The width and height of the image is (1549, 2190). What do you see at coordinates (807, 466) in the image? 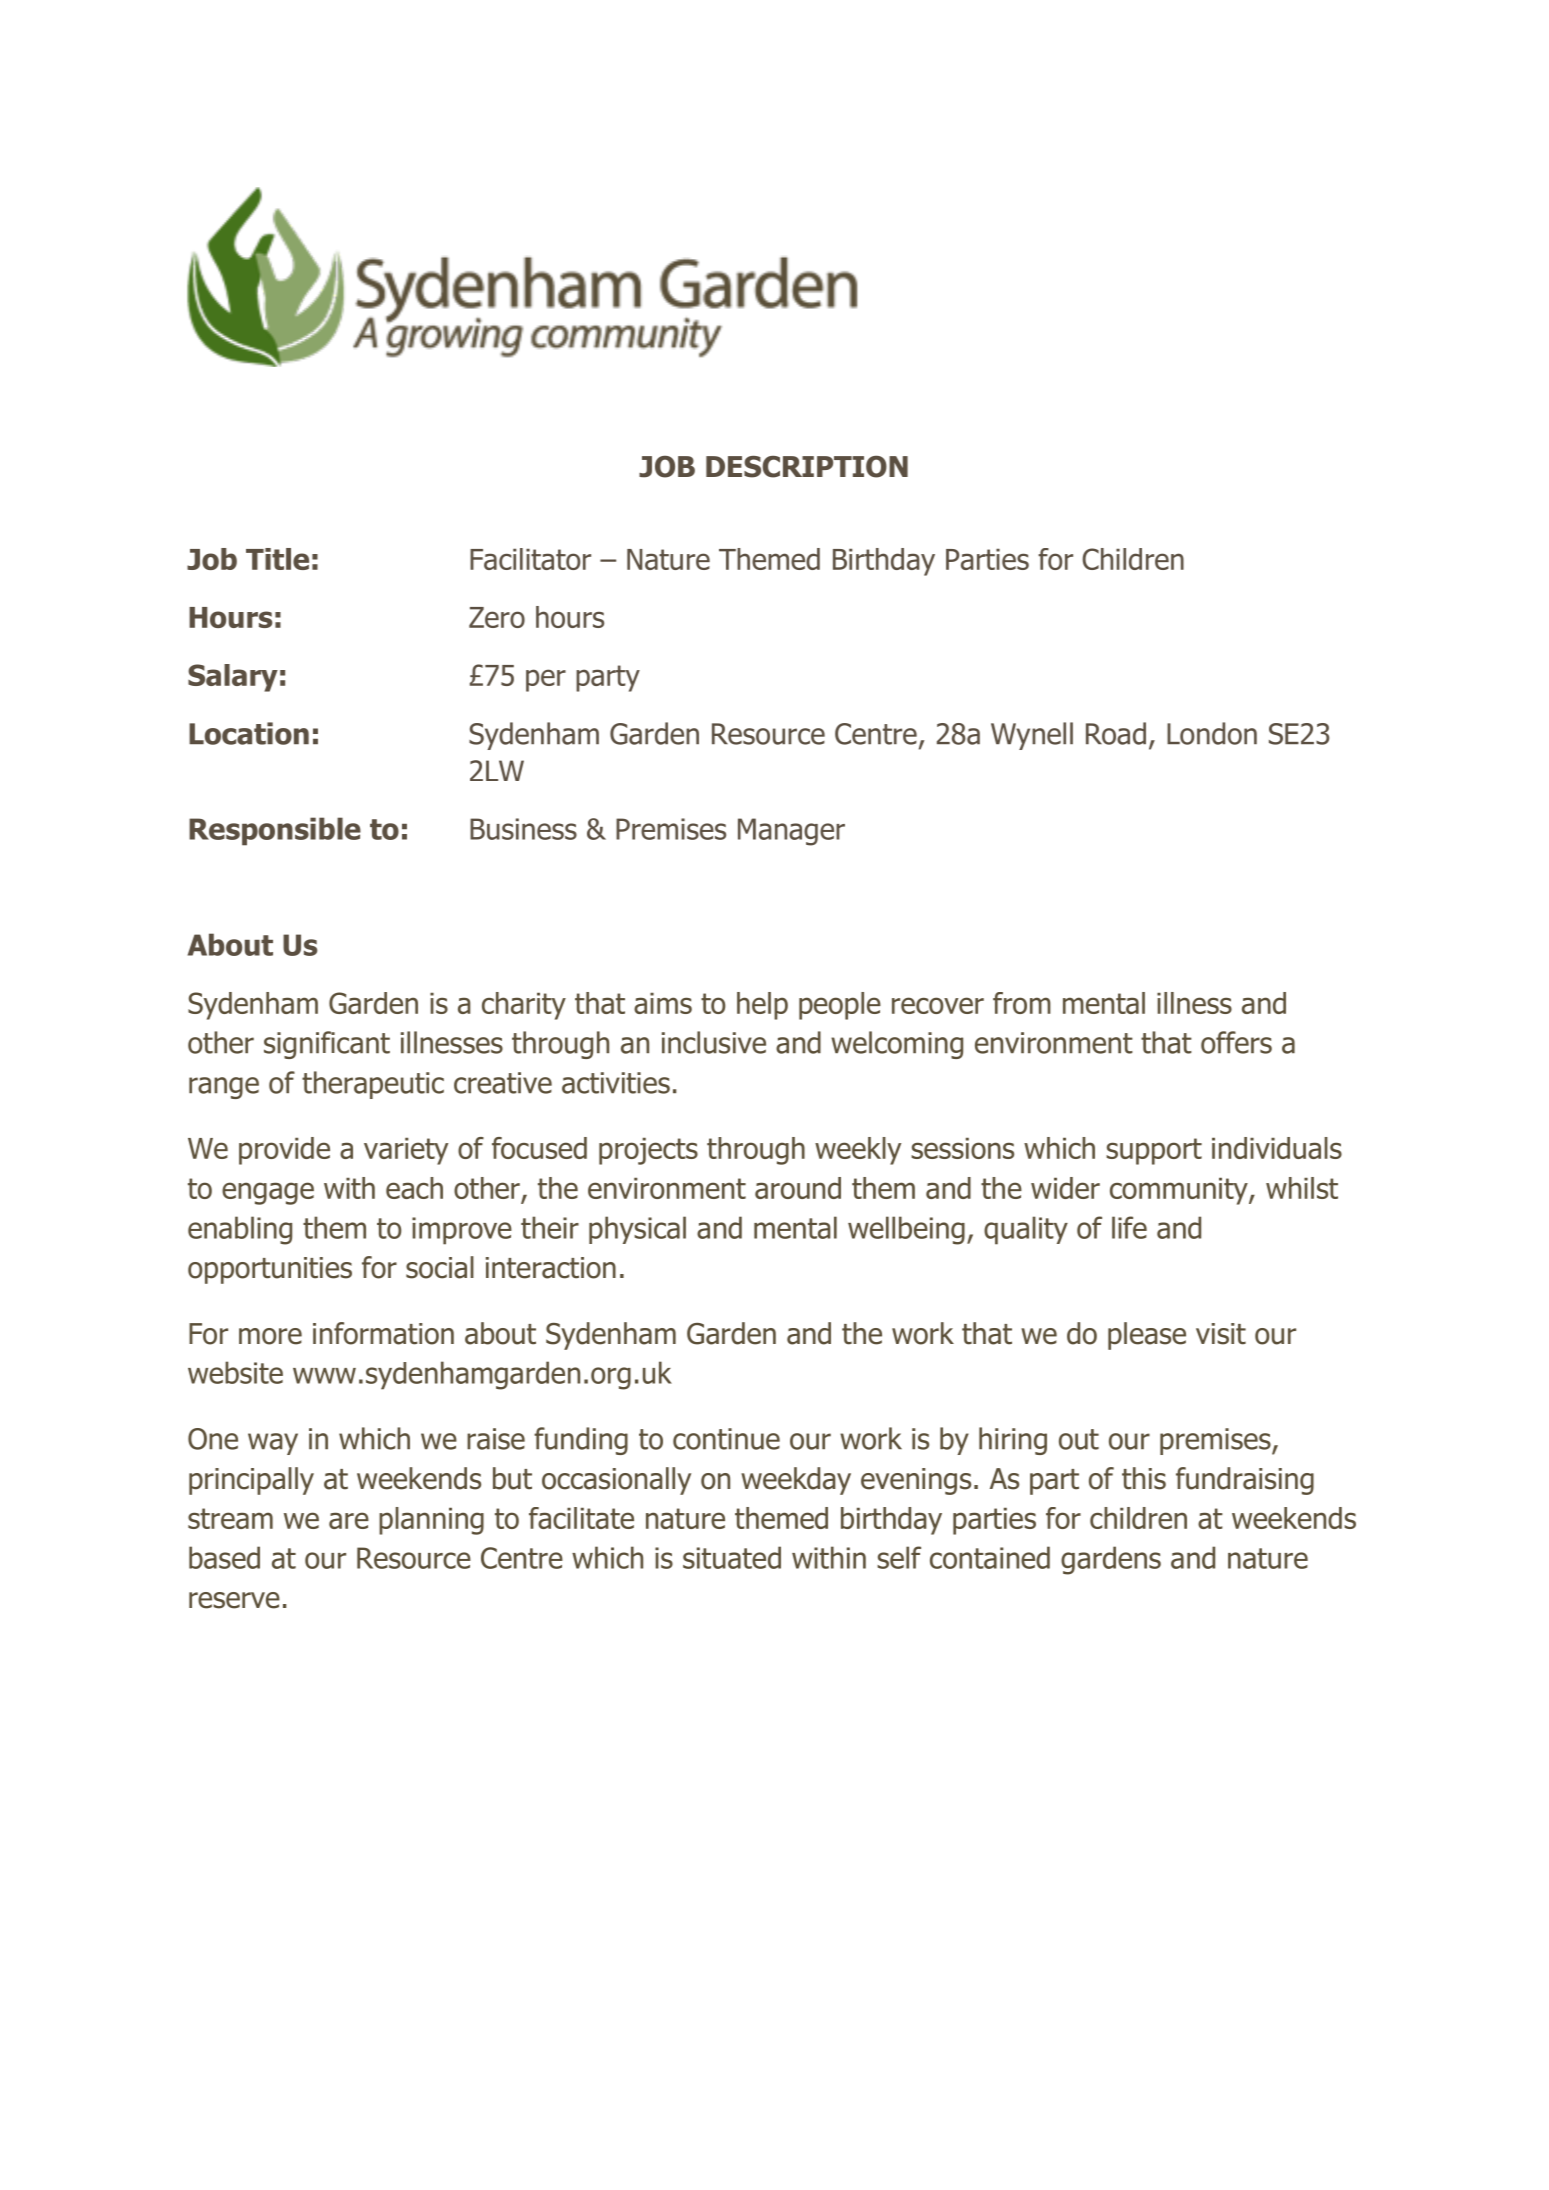
I see `DESCRIPTION` at bounding box center [807, 466].
